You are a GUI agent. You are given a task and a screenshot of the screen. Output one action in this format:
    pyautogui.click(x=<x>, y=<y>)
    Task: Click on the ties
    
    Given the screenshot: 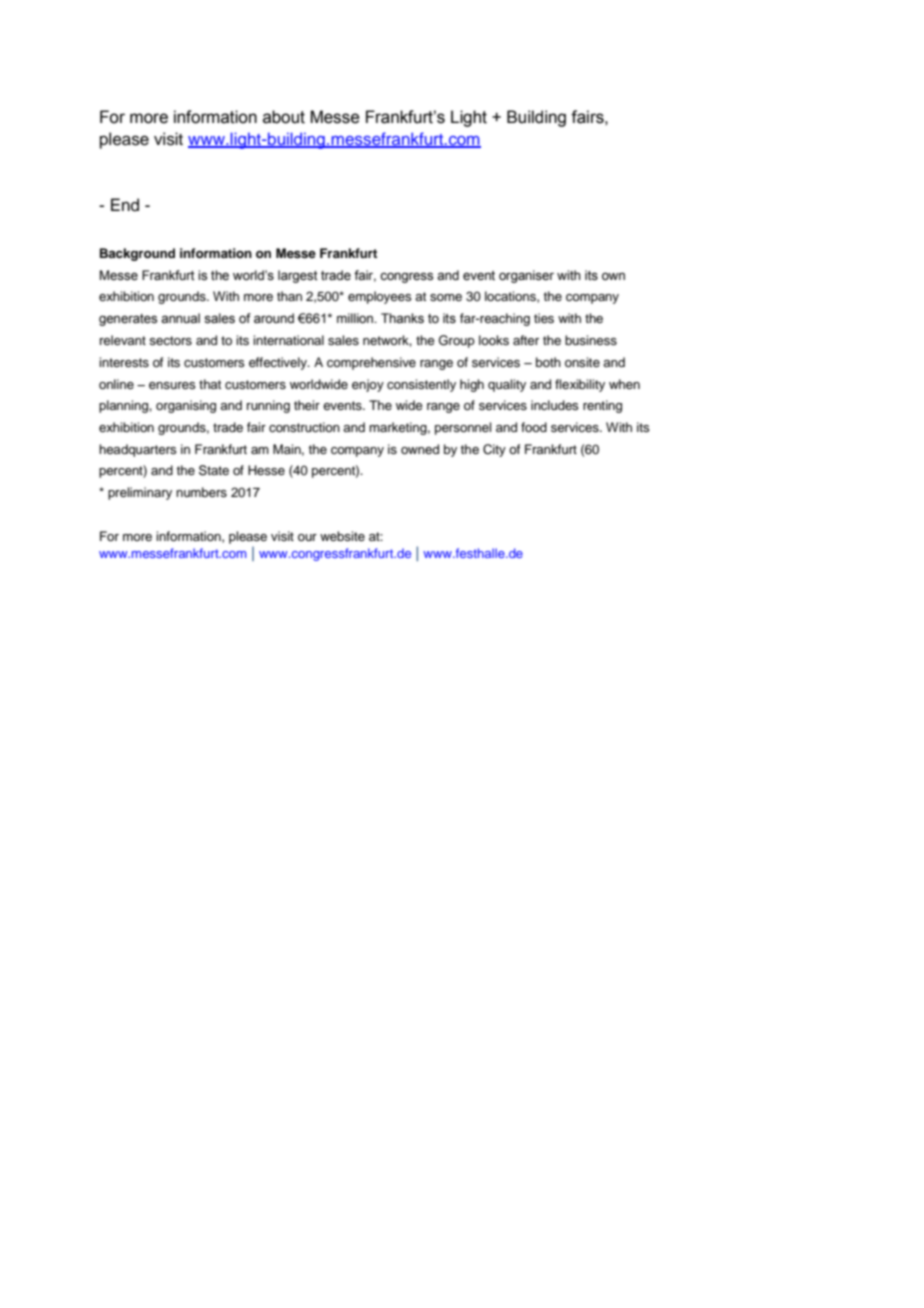 What is the action you would take?
    pyautogui.click(x=544, y=318)
